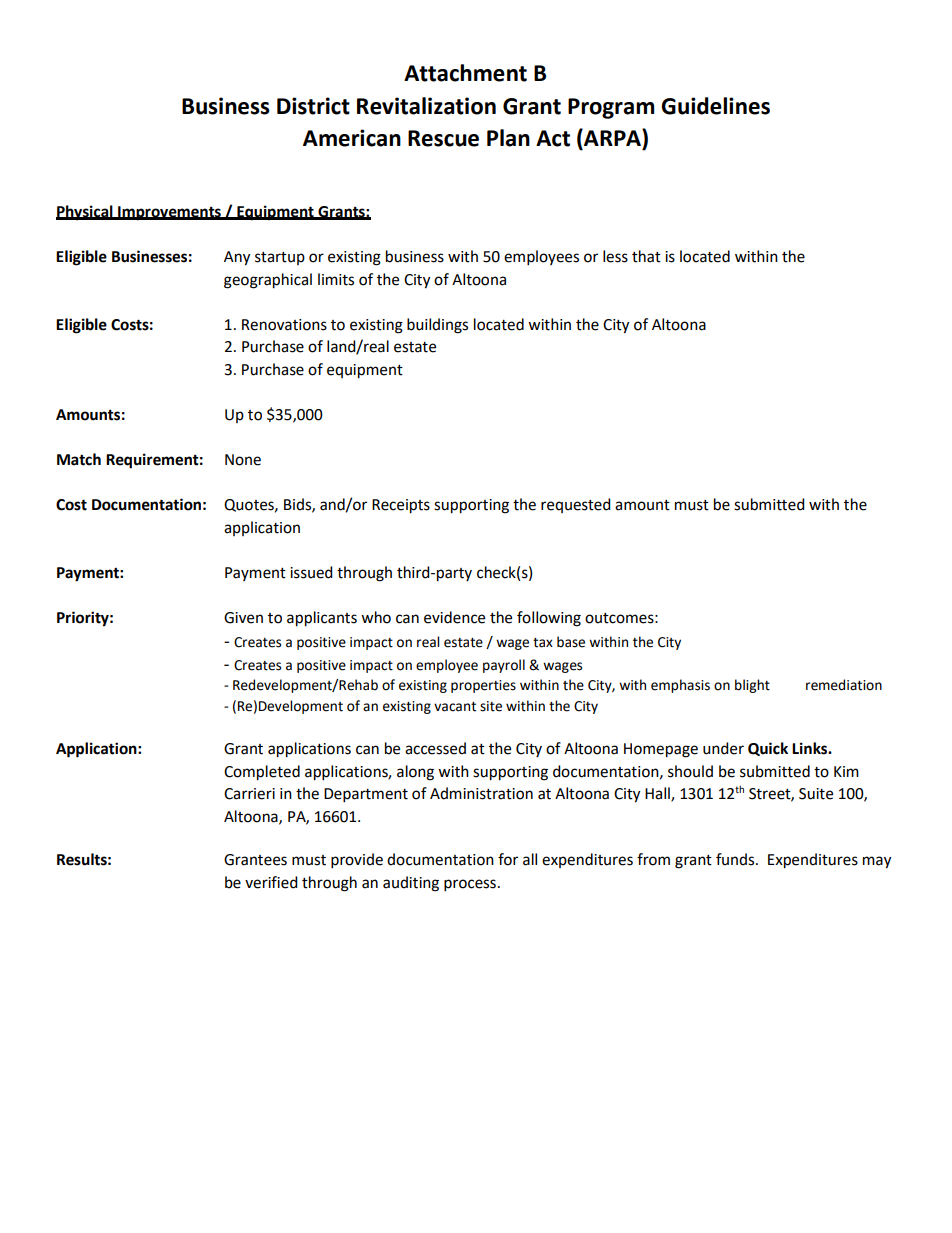 This screenshot has height=1233, width=952. I want to click on less, so click(615, 256).
